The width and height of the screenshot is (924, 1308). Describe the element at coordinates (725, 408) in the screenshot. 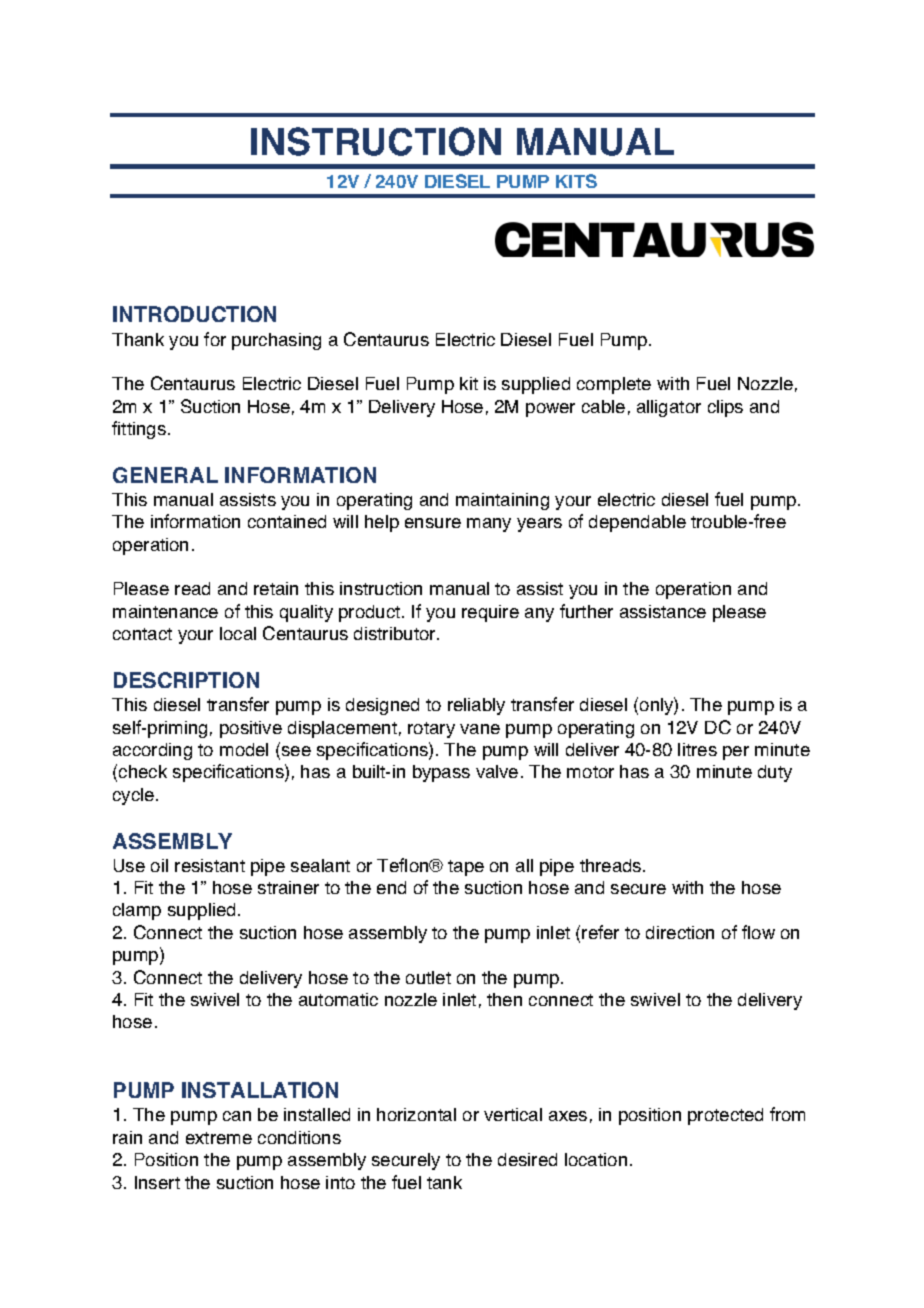

I see `clips` at that location.
